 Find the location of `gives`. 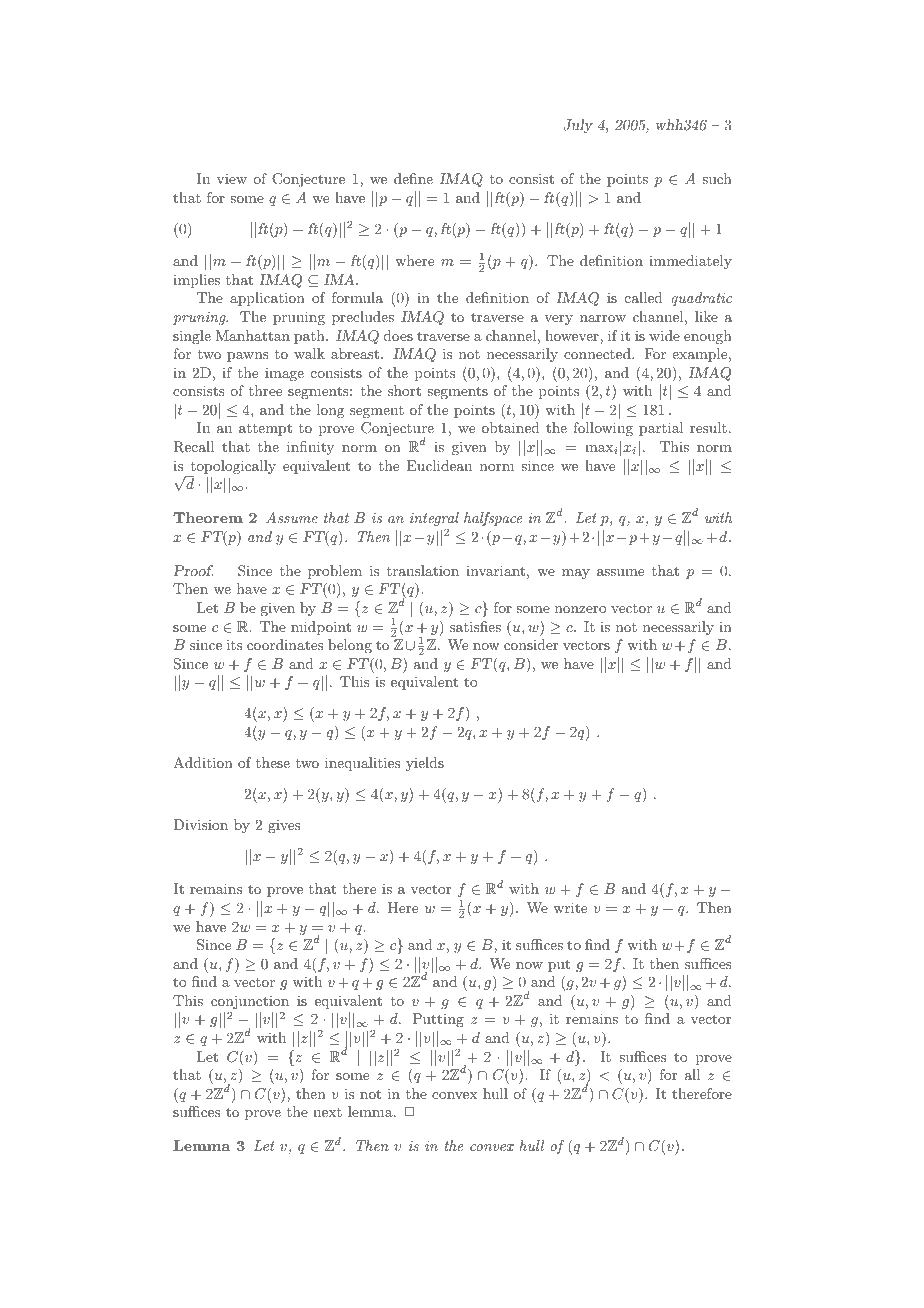

gives is located at coordinates (284, 826).
